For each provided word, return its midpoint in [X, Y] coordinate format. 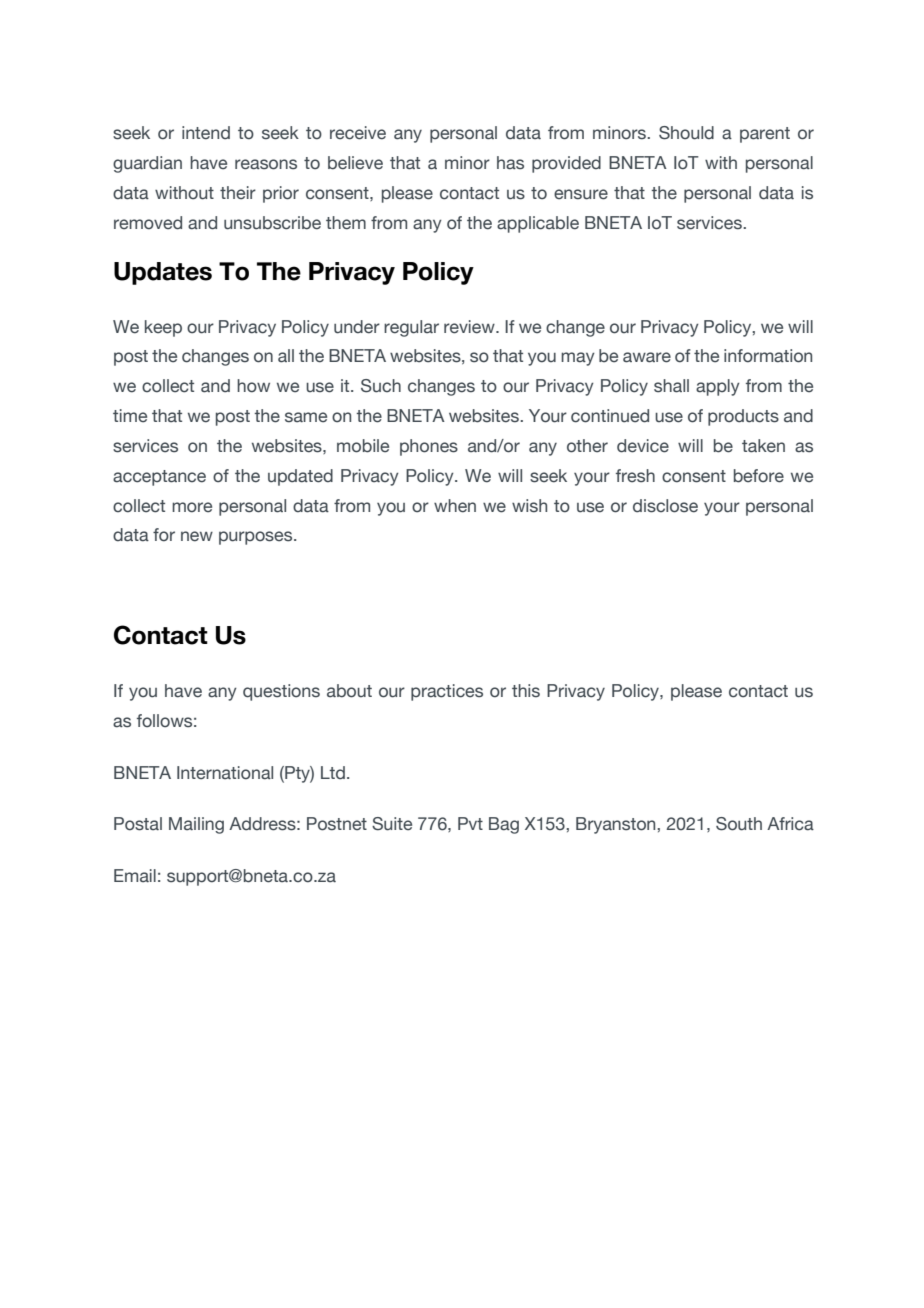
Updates [163, 273]
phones [429, 447]
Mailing [196, 825]
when [455, 506]
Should [686, 133]
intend [206, 133]
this [526, 691]
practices [447, 692]
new [197, 536]
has [510, 163]
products [743, 417]
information [768, 356]
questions [281, 692]
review [470, 327]
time [130, 416]
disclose [665, 506]
